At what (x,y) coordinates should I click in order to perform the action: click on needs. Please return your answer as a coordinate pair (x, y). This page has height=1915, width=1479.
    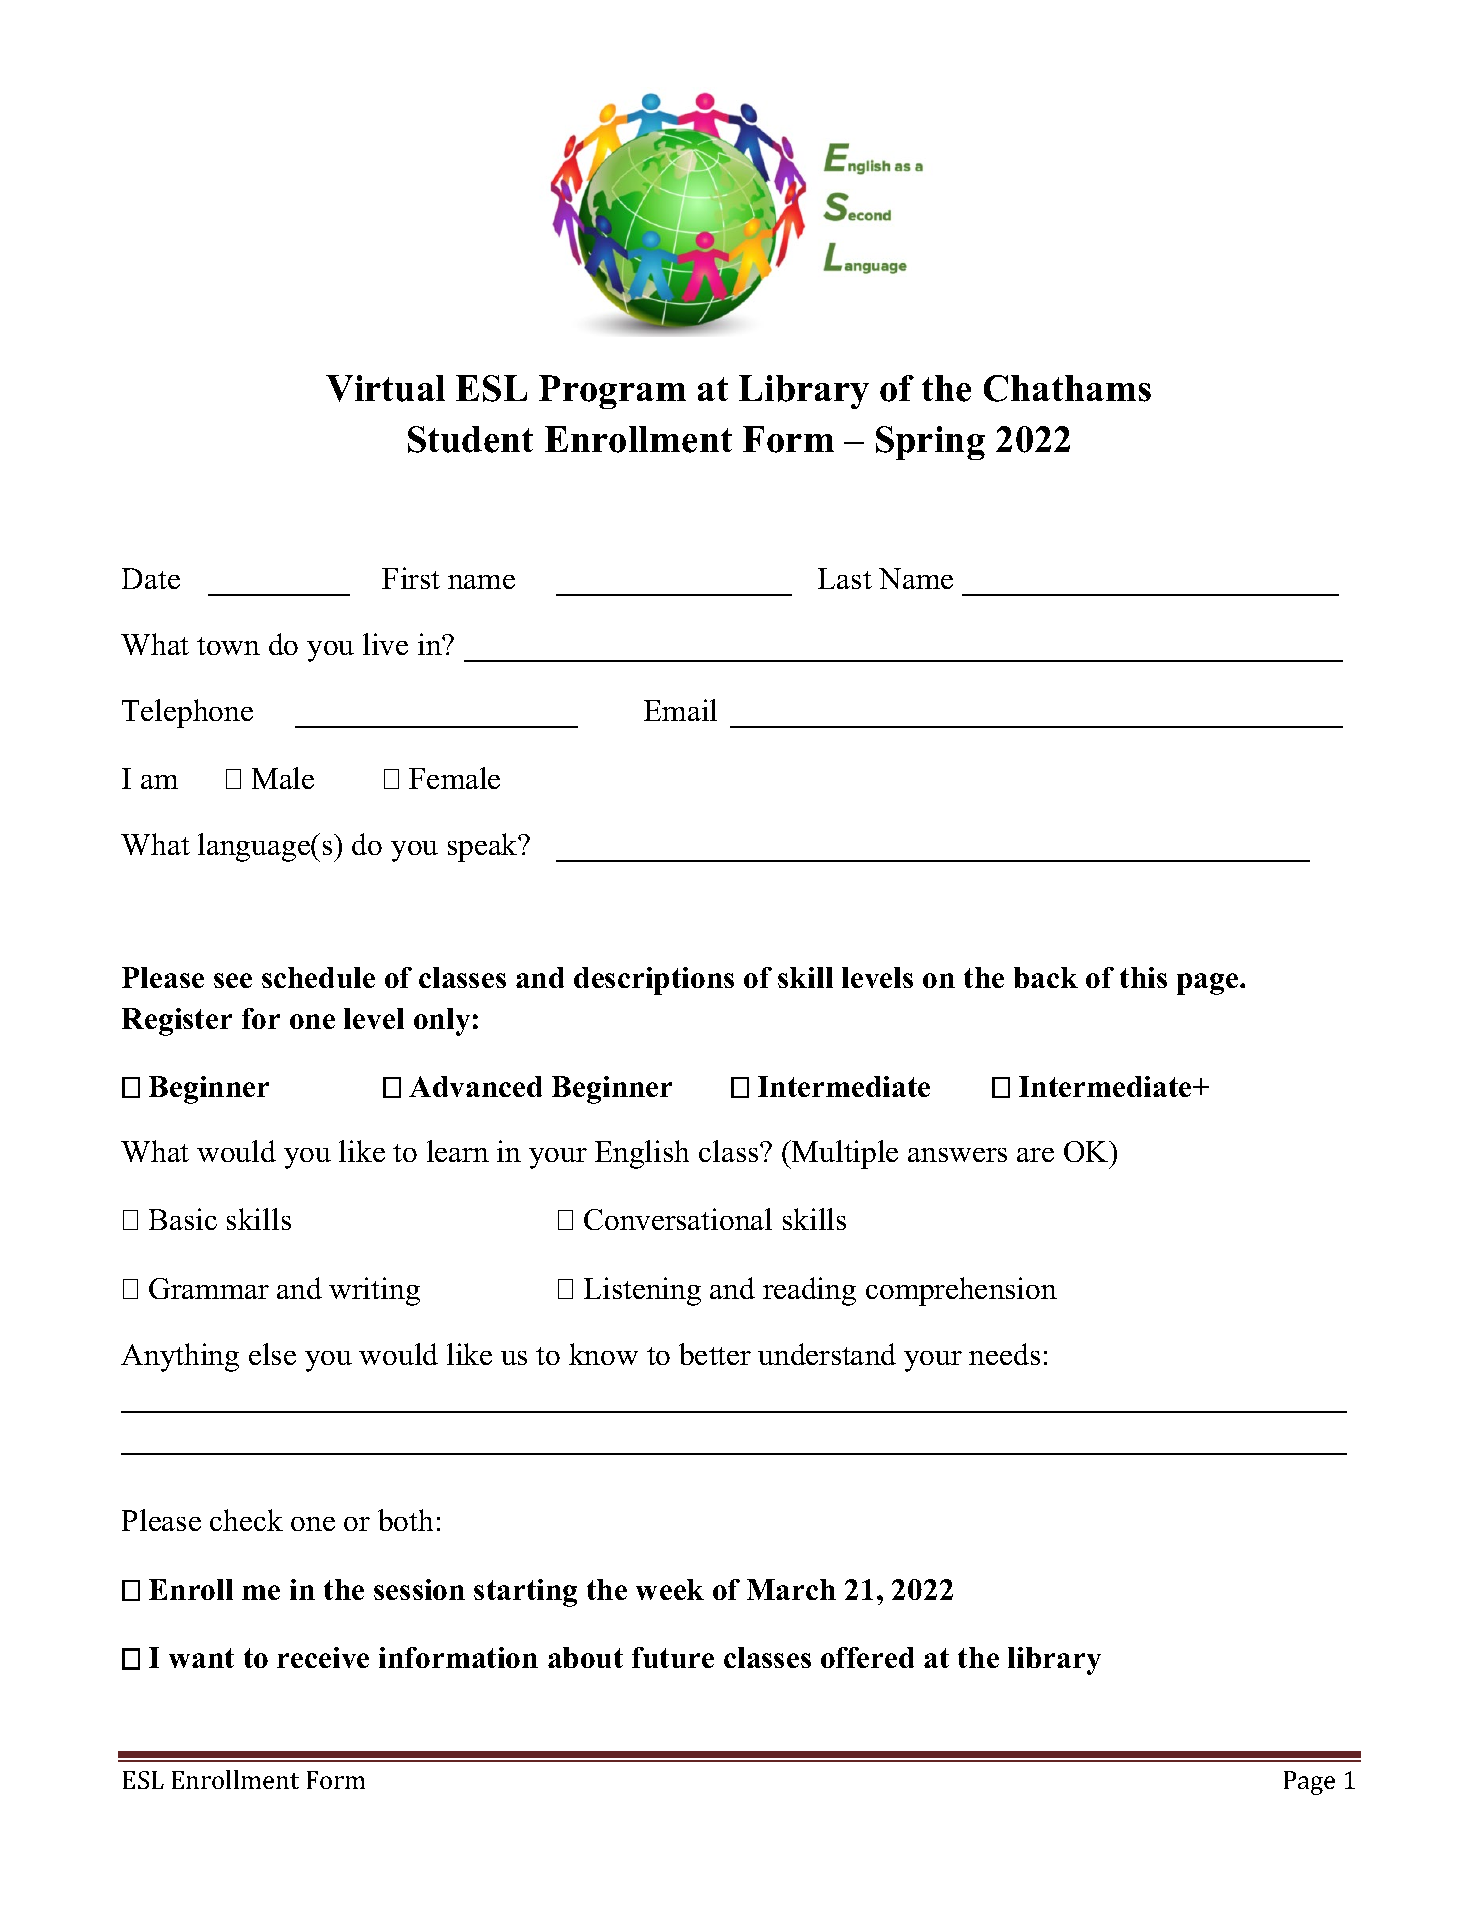
    Looking at the image, I should click on (1004, 1354).
